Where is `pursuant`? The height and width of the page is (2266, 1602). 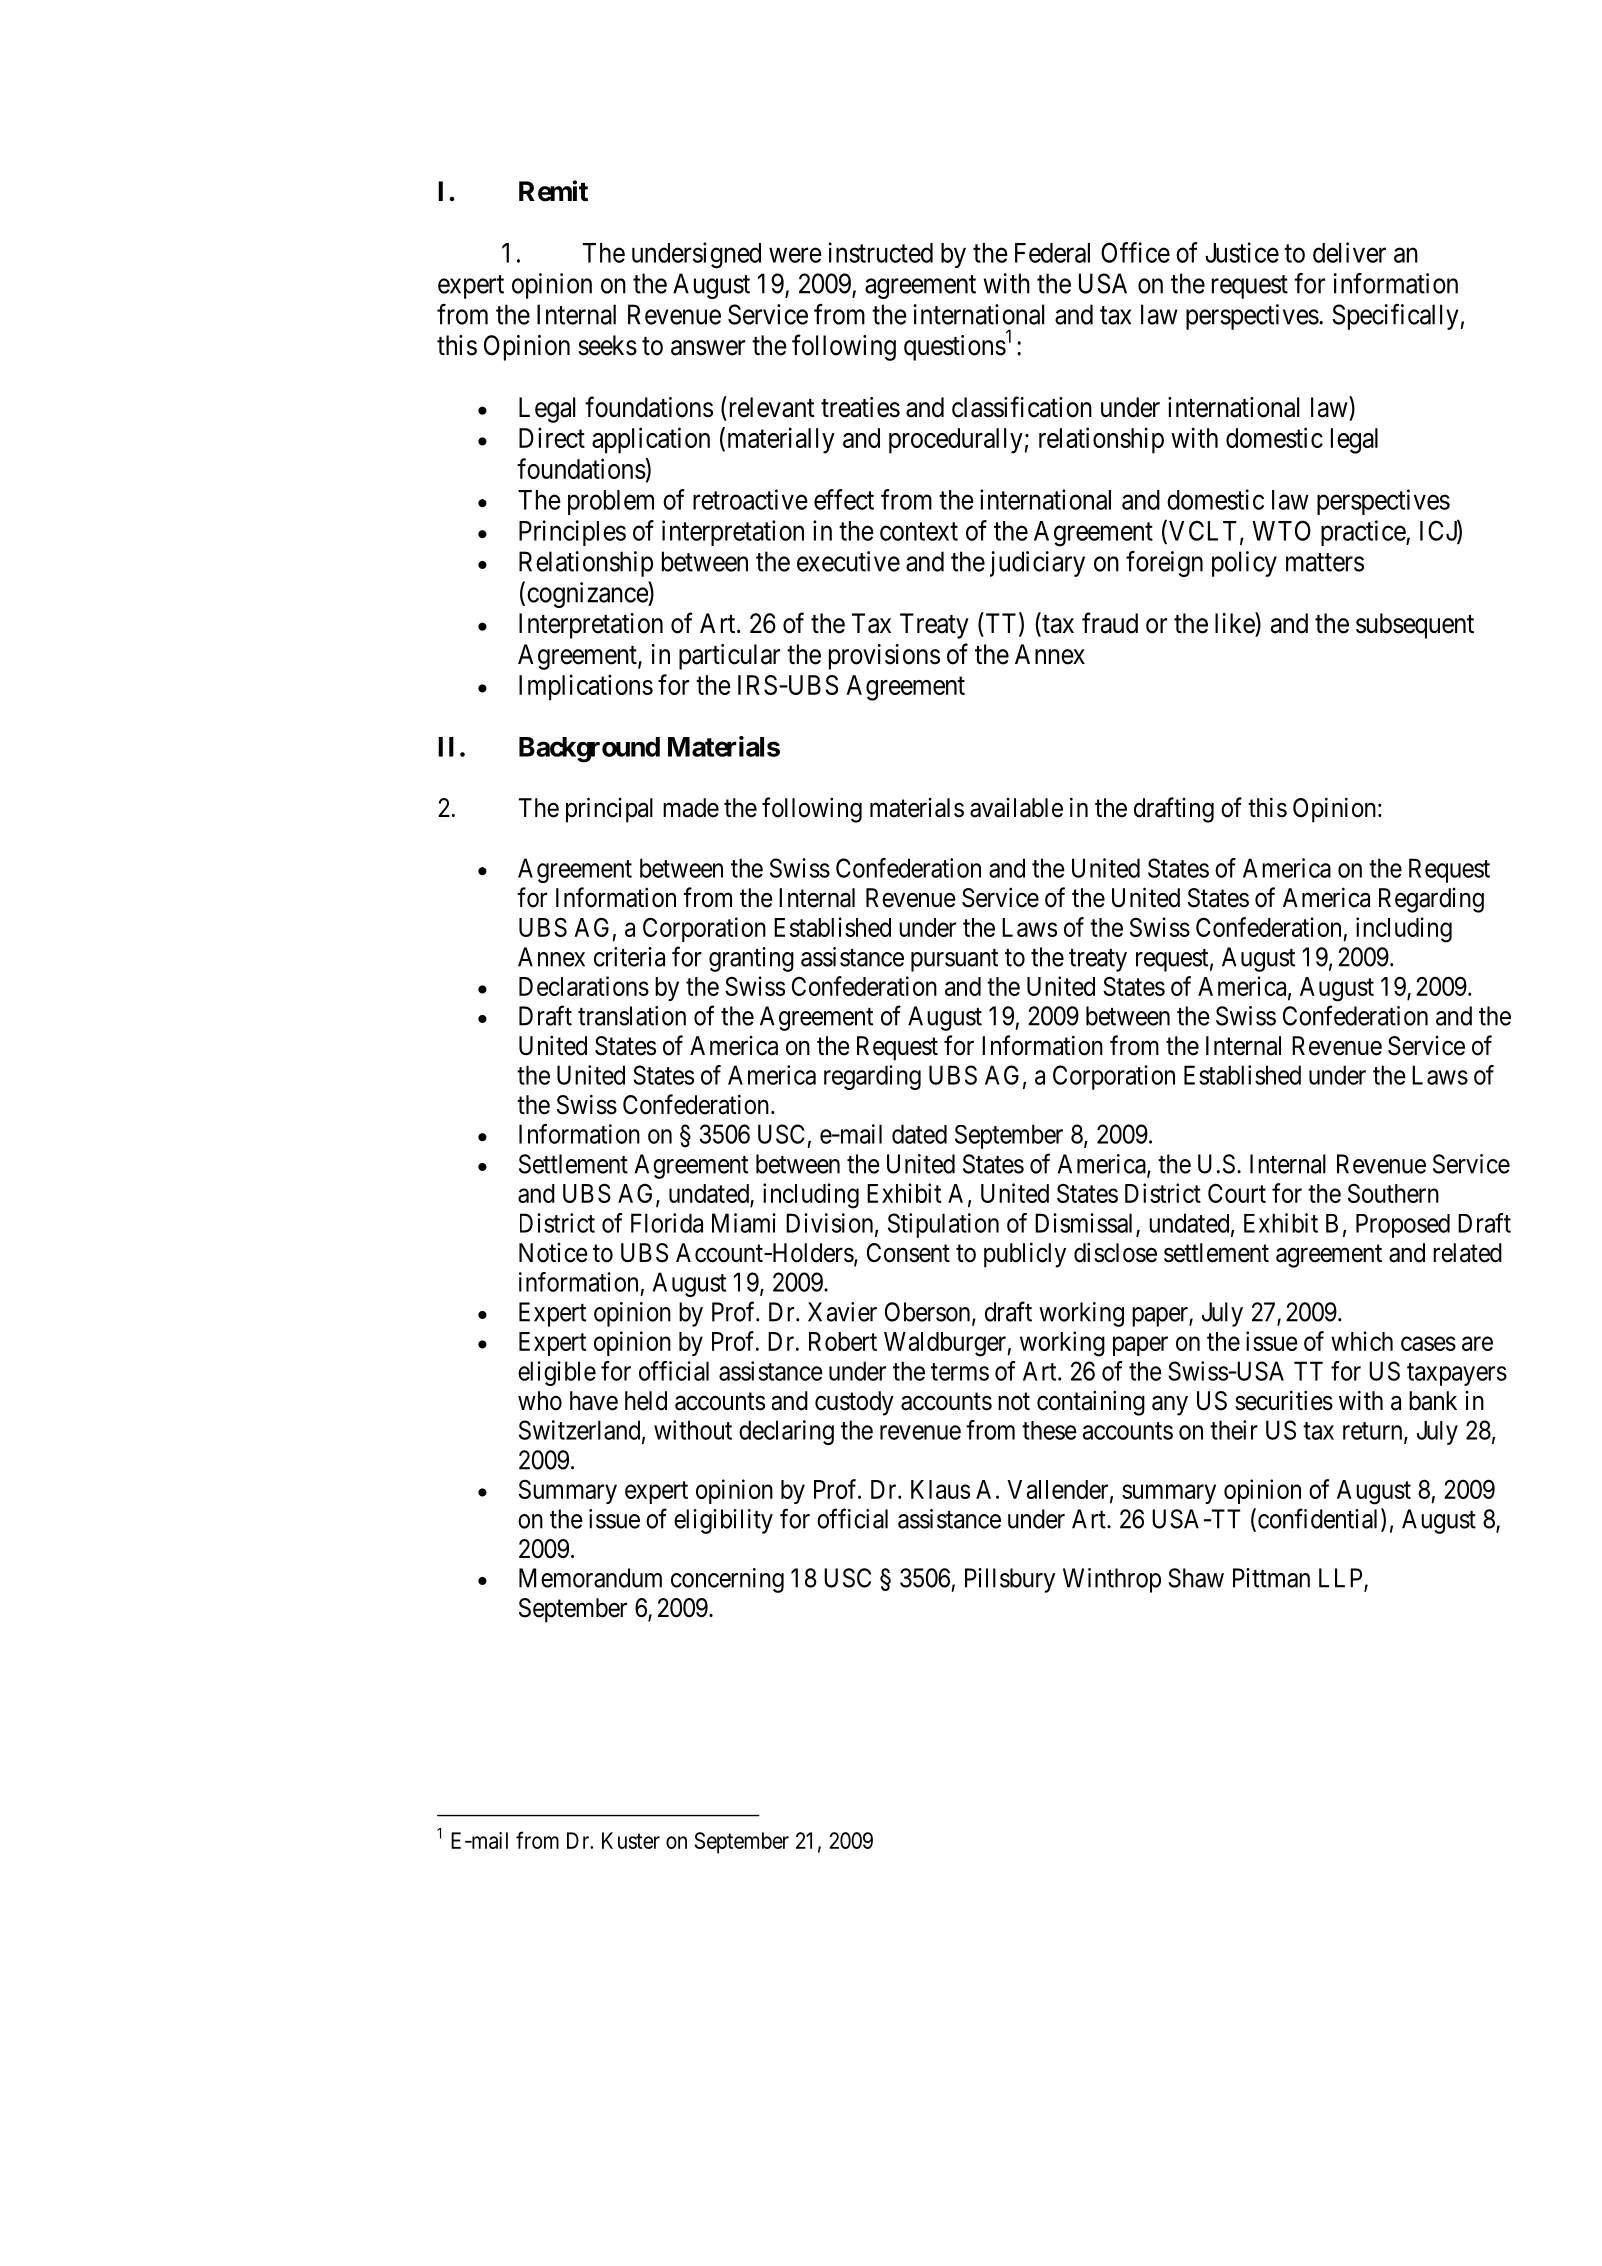
pursuant is located at coordinates (954, 960).
